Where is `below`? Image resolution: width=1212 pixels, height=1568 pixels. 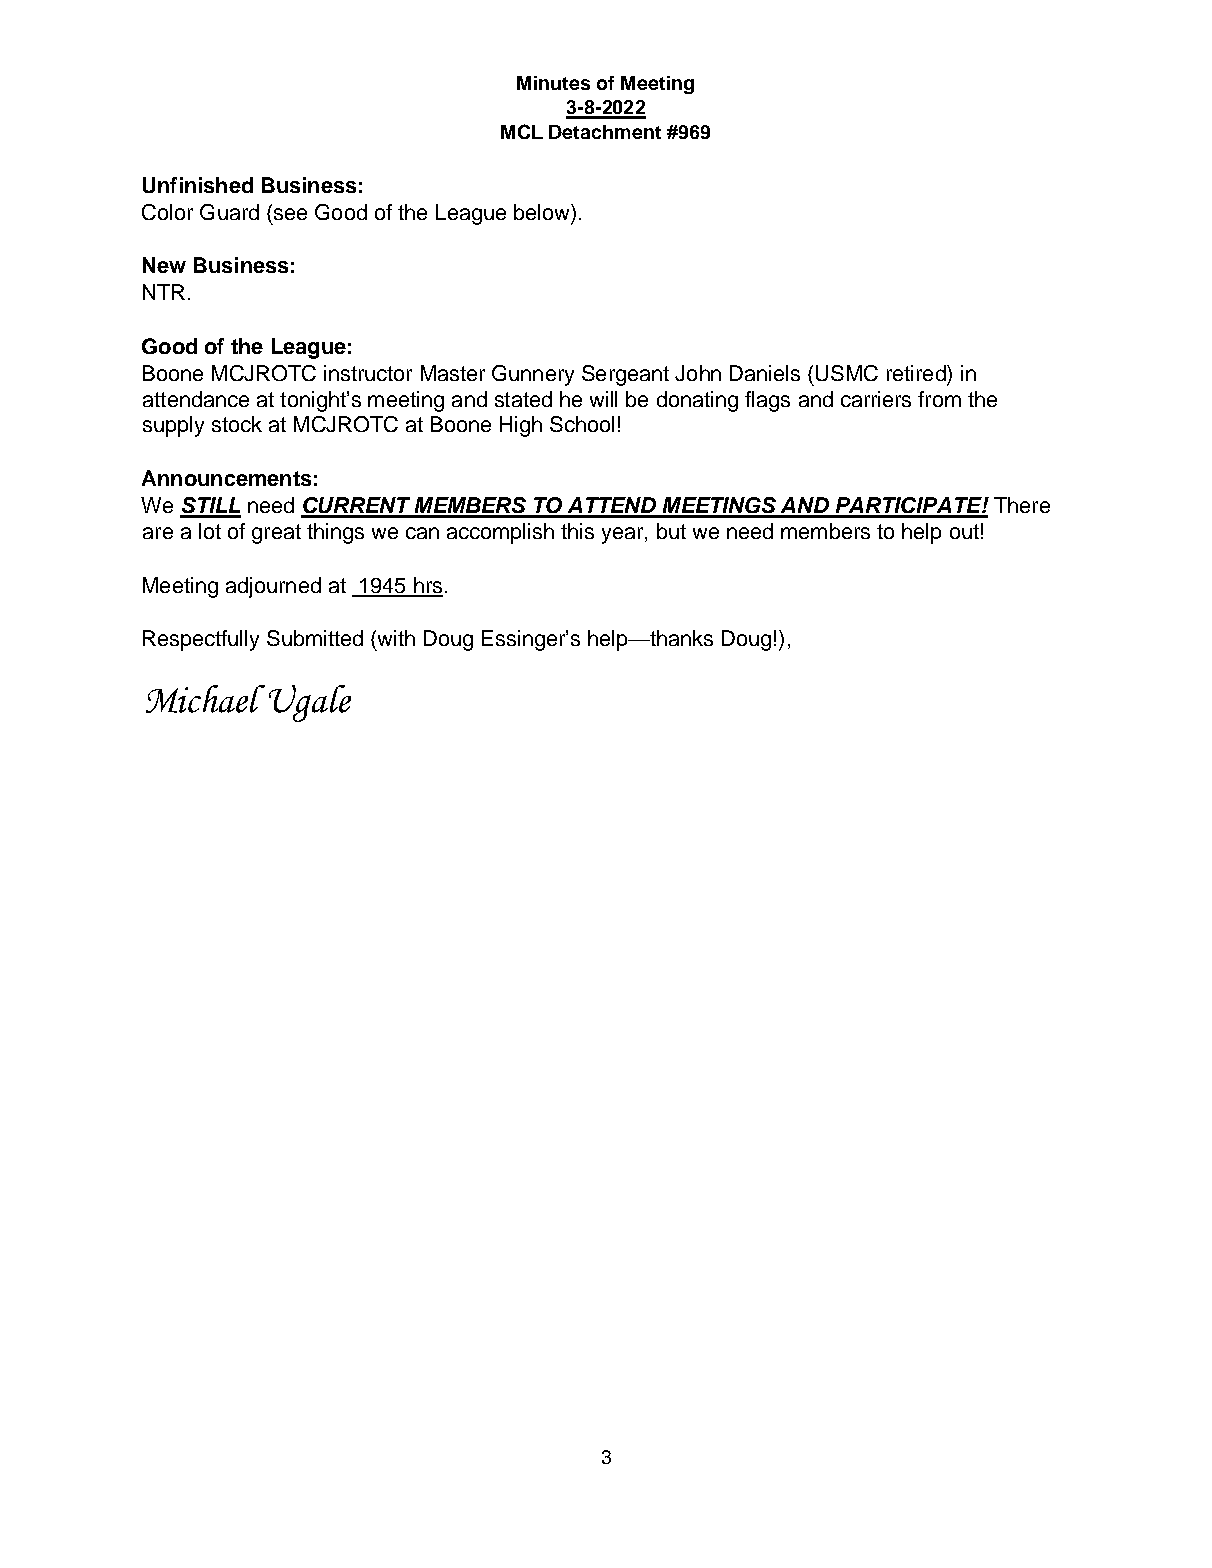 below is located at coordinates (543, 212).
